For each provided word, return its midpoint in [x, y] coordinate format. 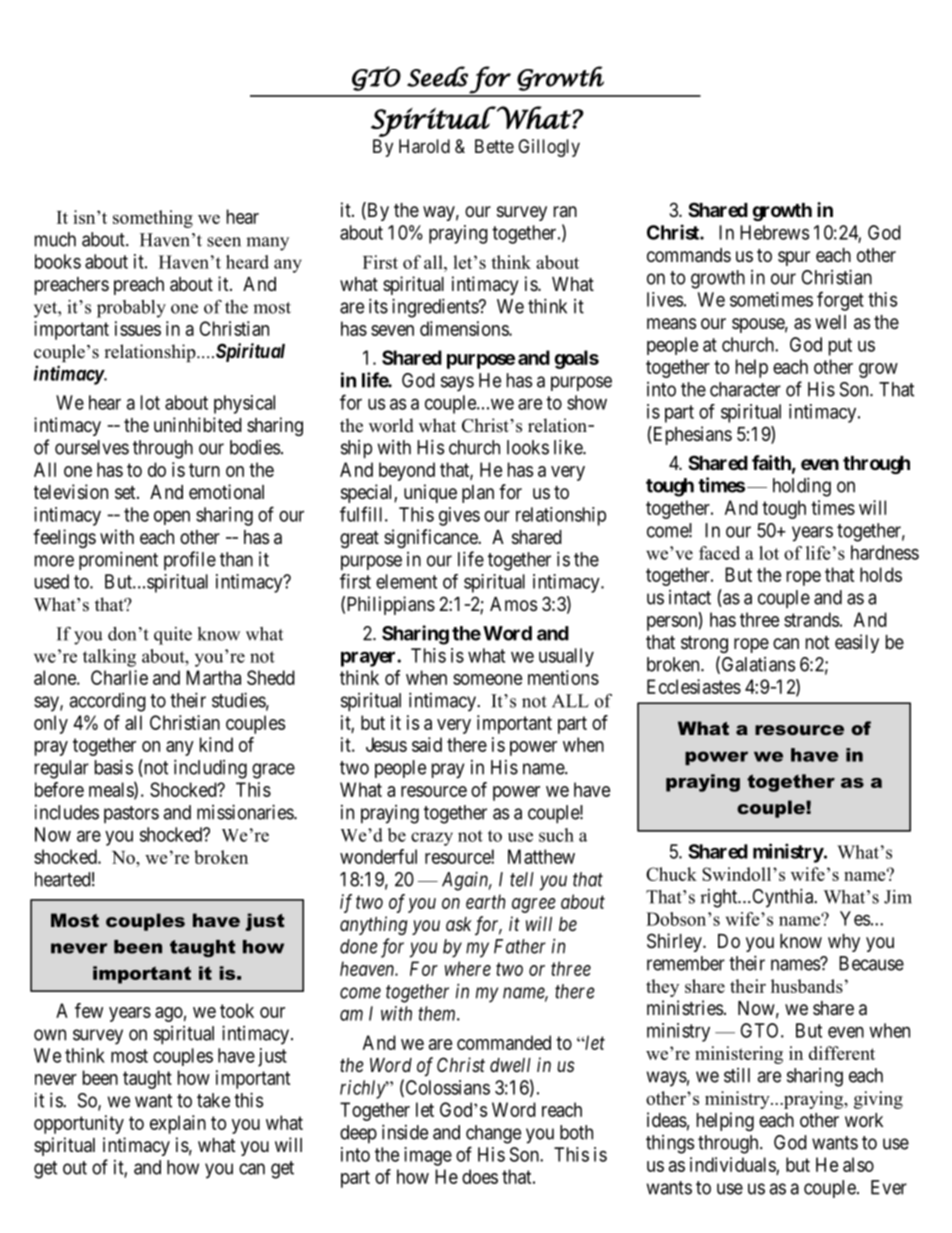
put [840, 347]
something [153, 219]
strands [811, 619]
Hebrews [774, 232]
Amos [513, 604]
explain [178, 1124]
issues [138, 328]
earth [485, 901]
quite [173, 636]
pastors [131, 814]
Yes [855, 918]
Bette [494, 146]
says [457, 384]
